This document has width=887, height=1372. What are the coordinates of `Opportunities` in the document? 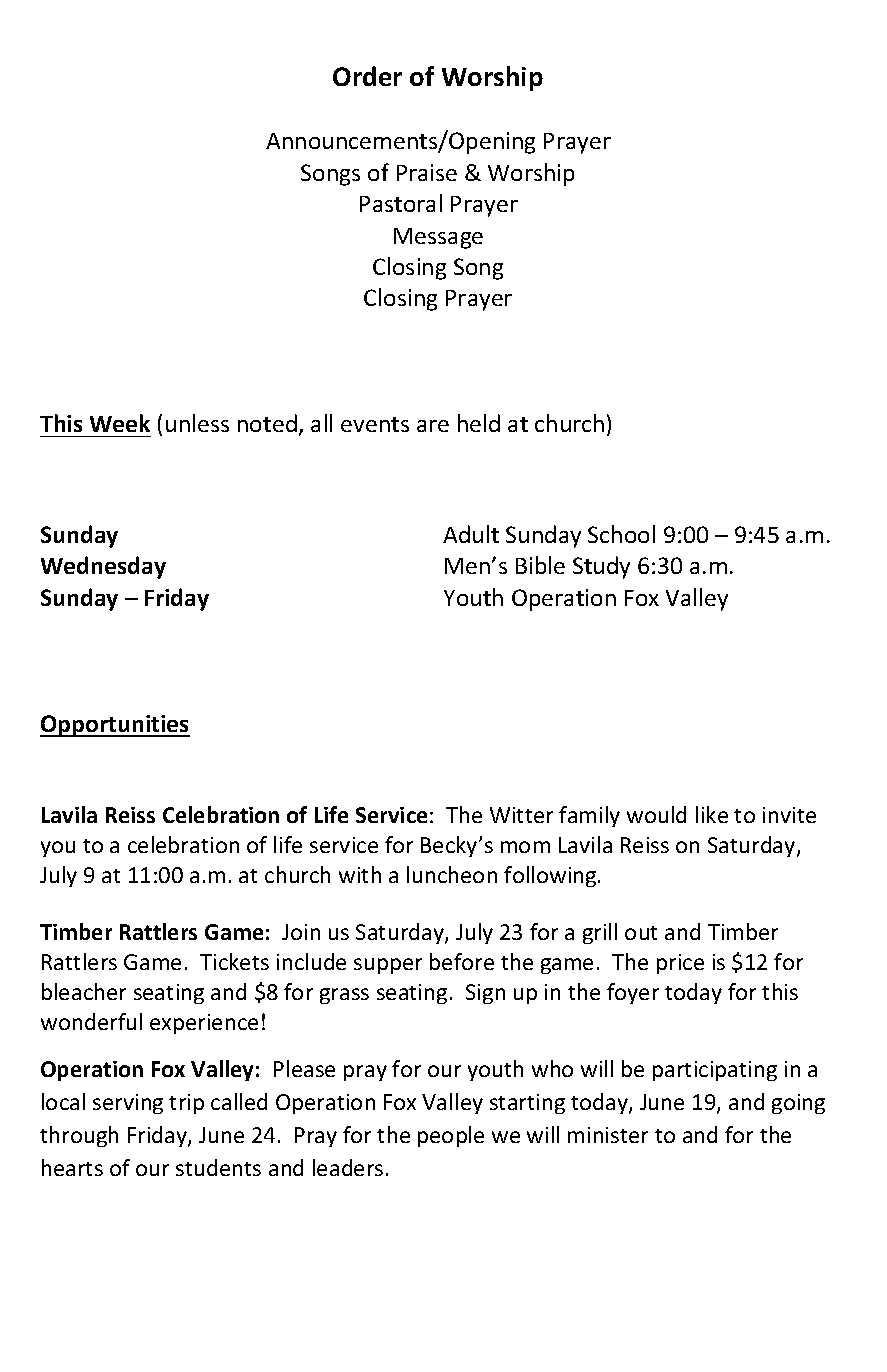 It's located at (115, 726).
